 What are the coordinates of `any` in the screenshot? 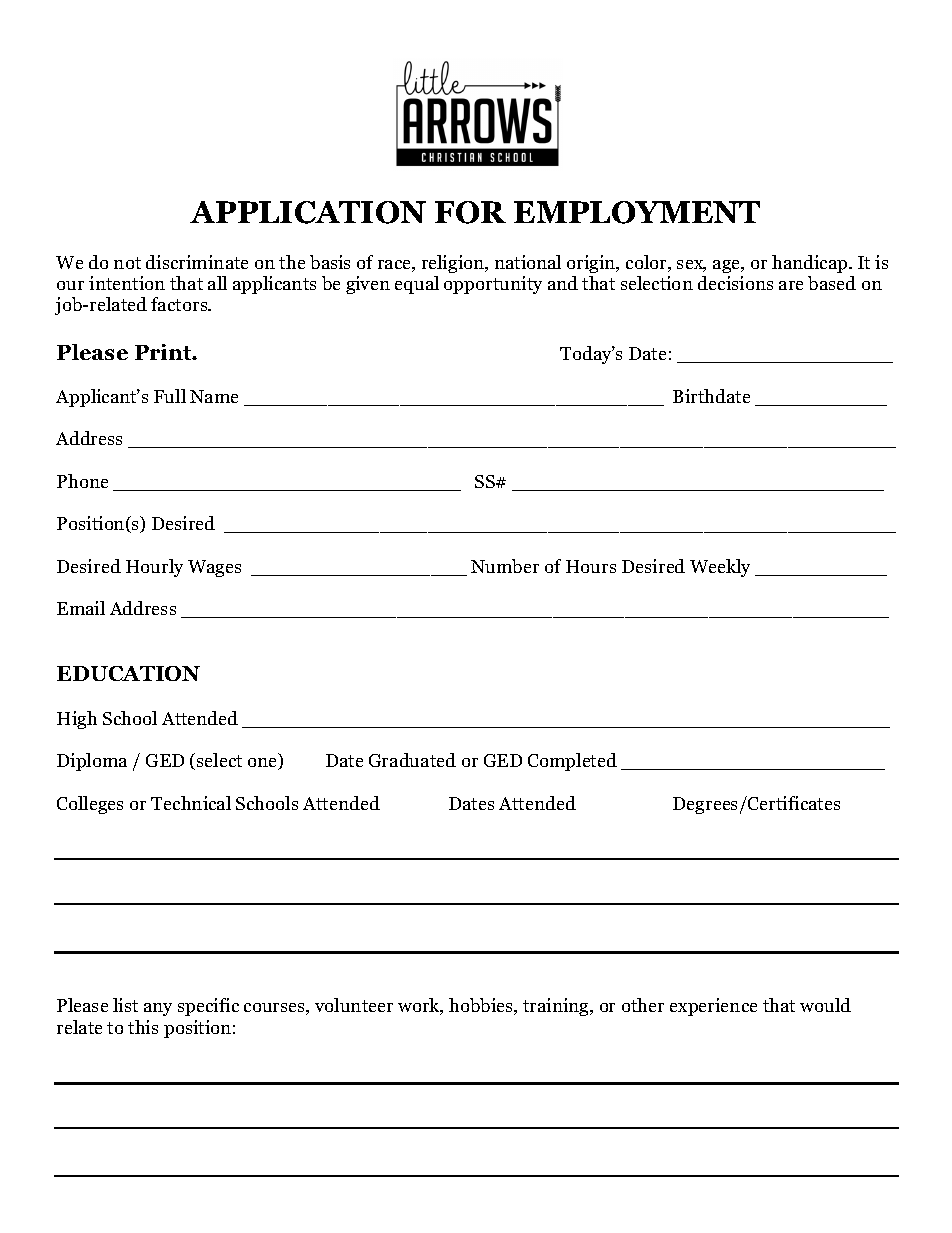 It's located at (158, 1009).
